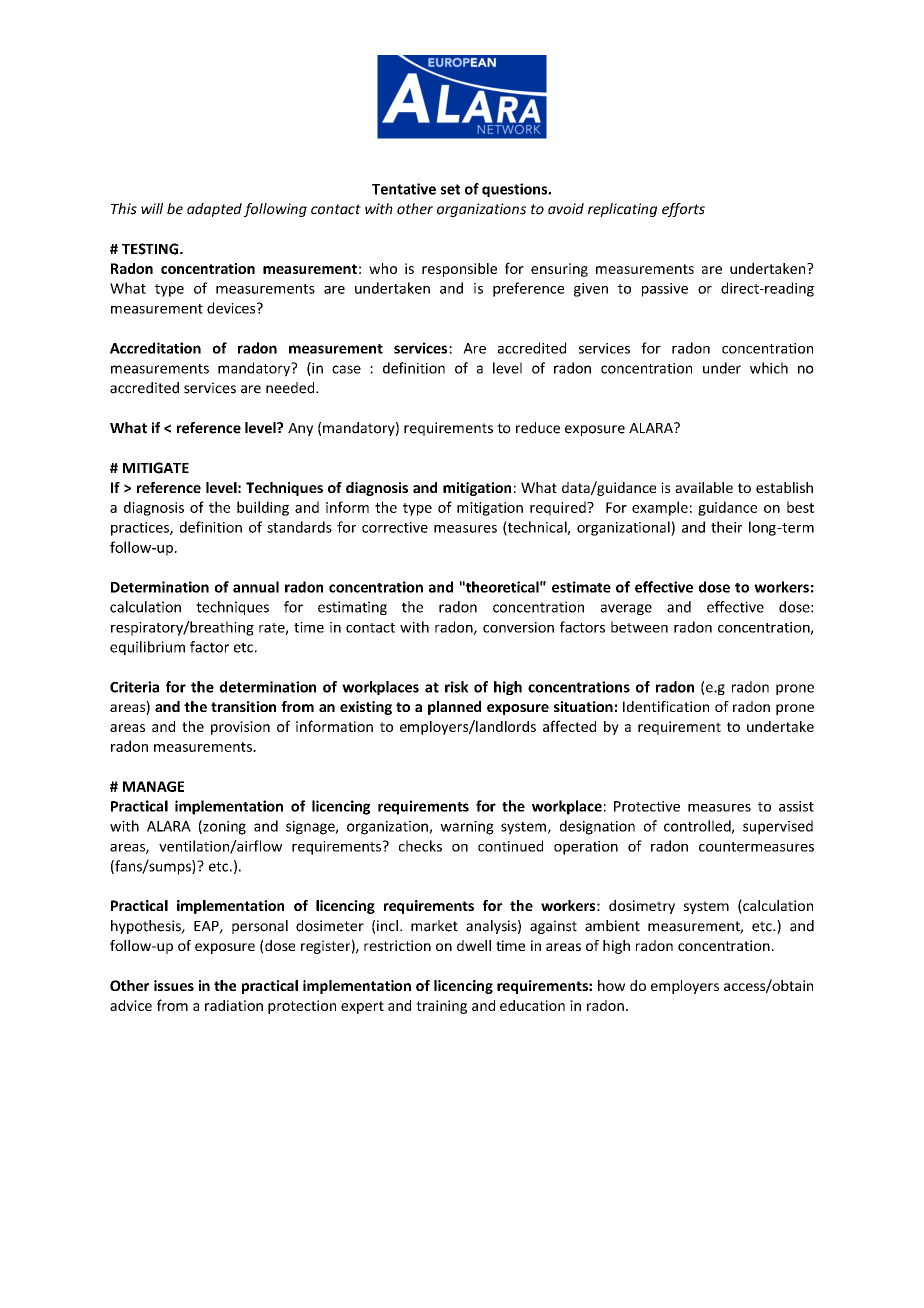  I want to click on MANAGE, so click(153, 786).
